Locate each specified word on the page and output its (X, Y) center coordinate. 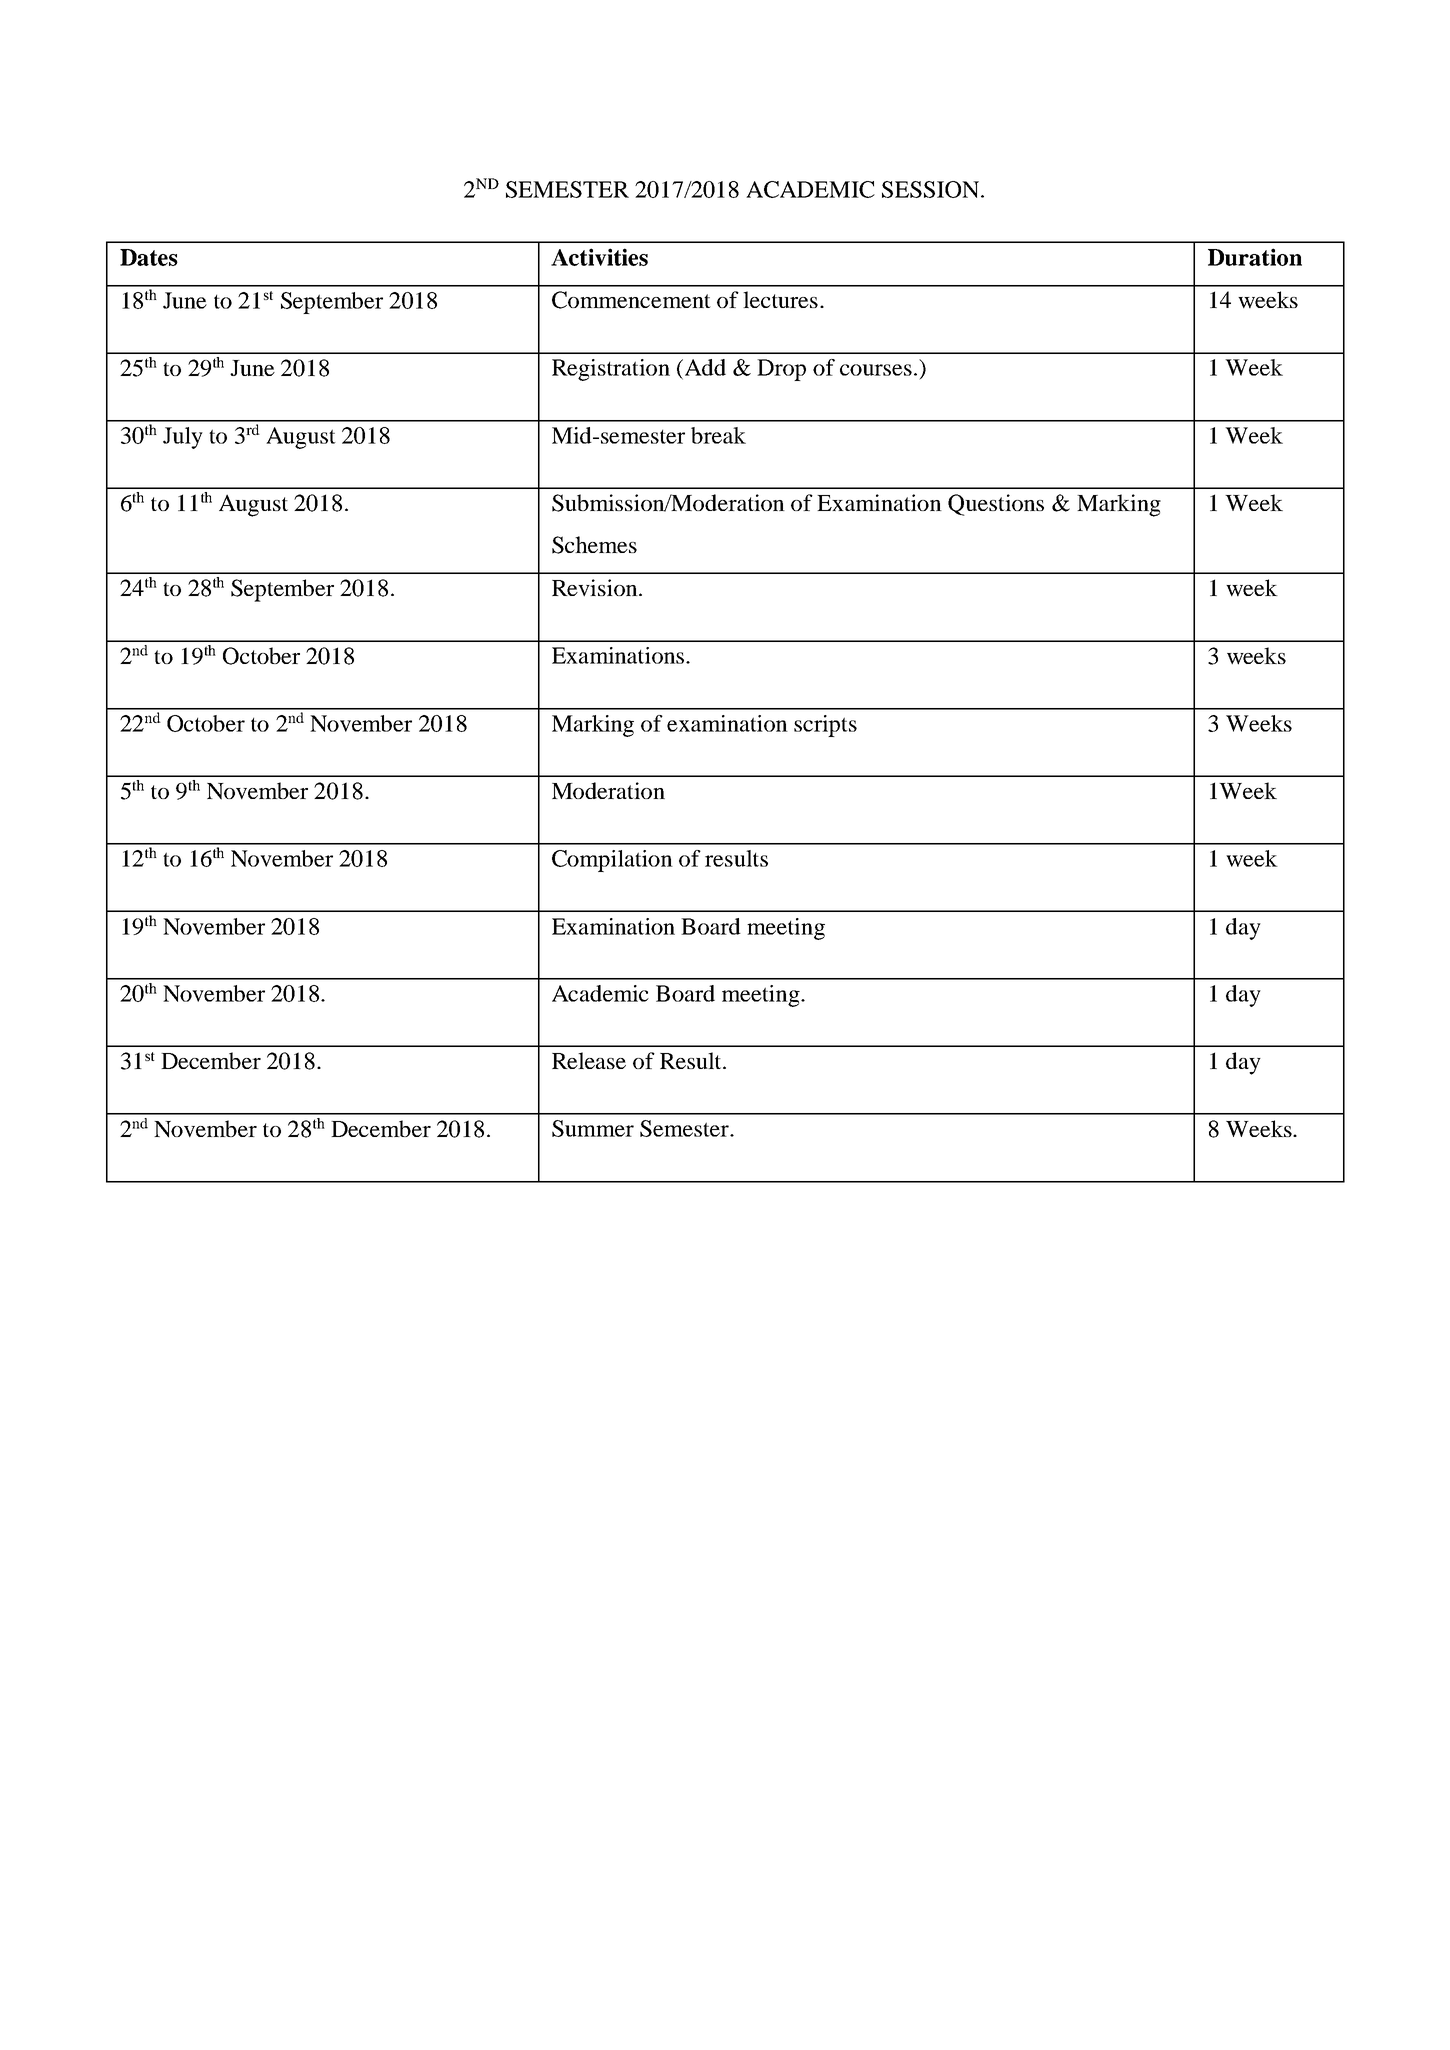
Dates (149, 257)
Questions (996, 505)
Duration (1255, 257)
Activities (599, 257)
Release (589, 1060)
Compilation (612, 861)
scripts (825, 726)
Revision (596, 587)
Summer (593, 1128)
